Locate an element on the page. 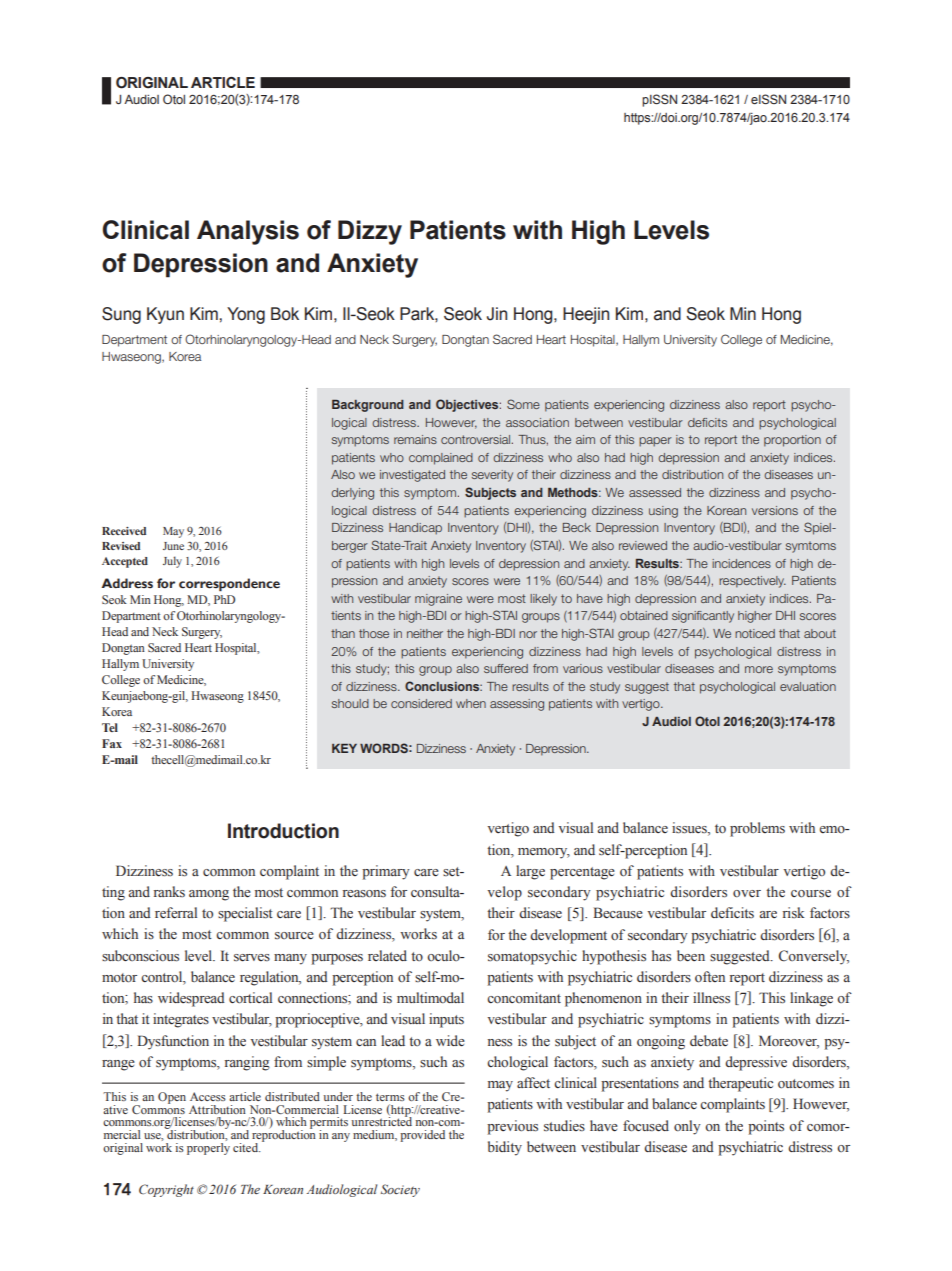  June is located at coordinates (173, 546).
